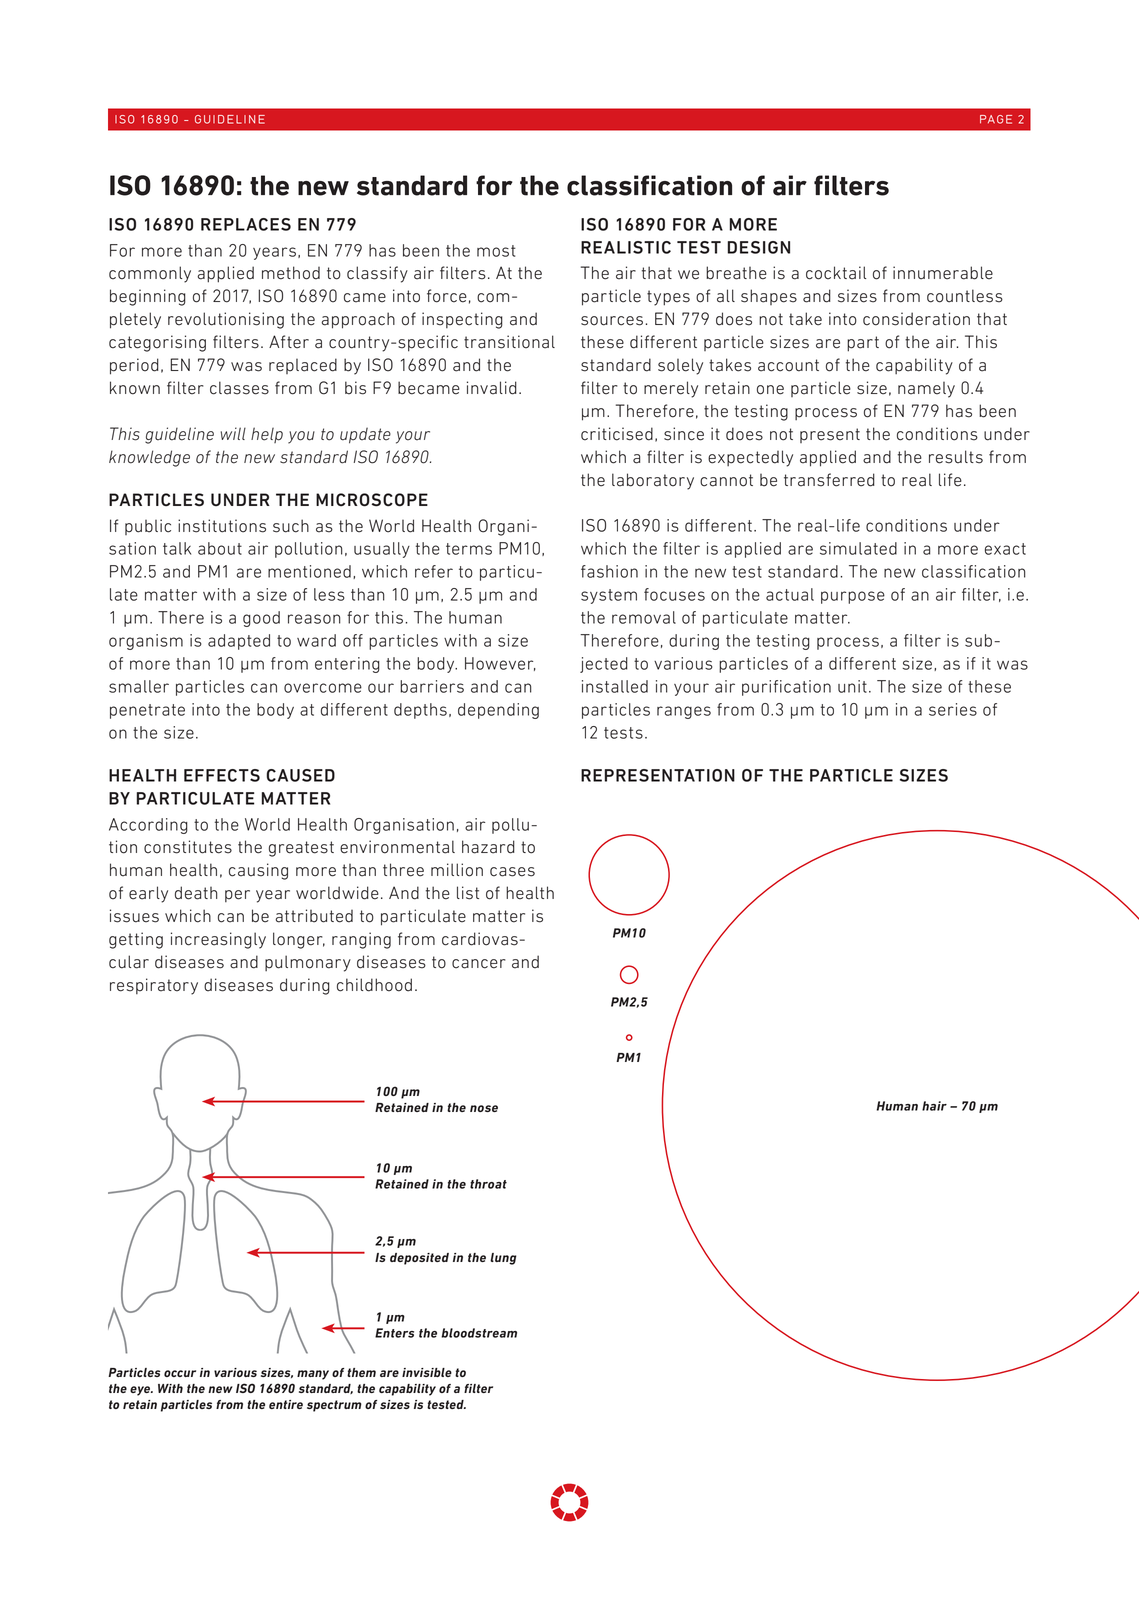  What do you see at coordinates (484, 1108) in the page?
I see `nose` at bounding box center [484, 1108].
